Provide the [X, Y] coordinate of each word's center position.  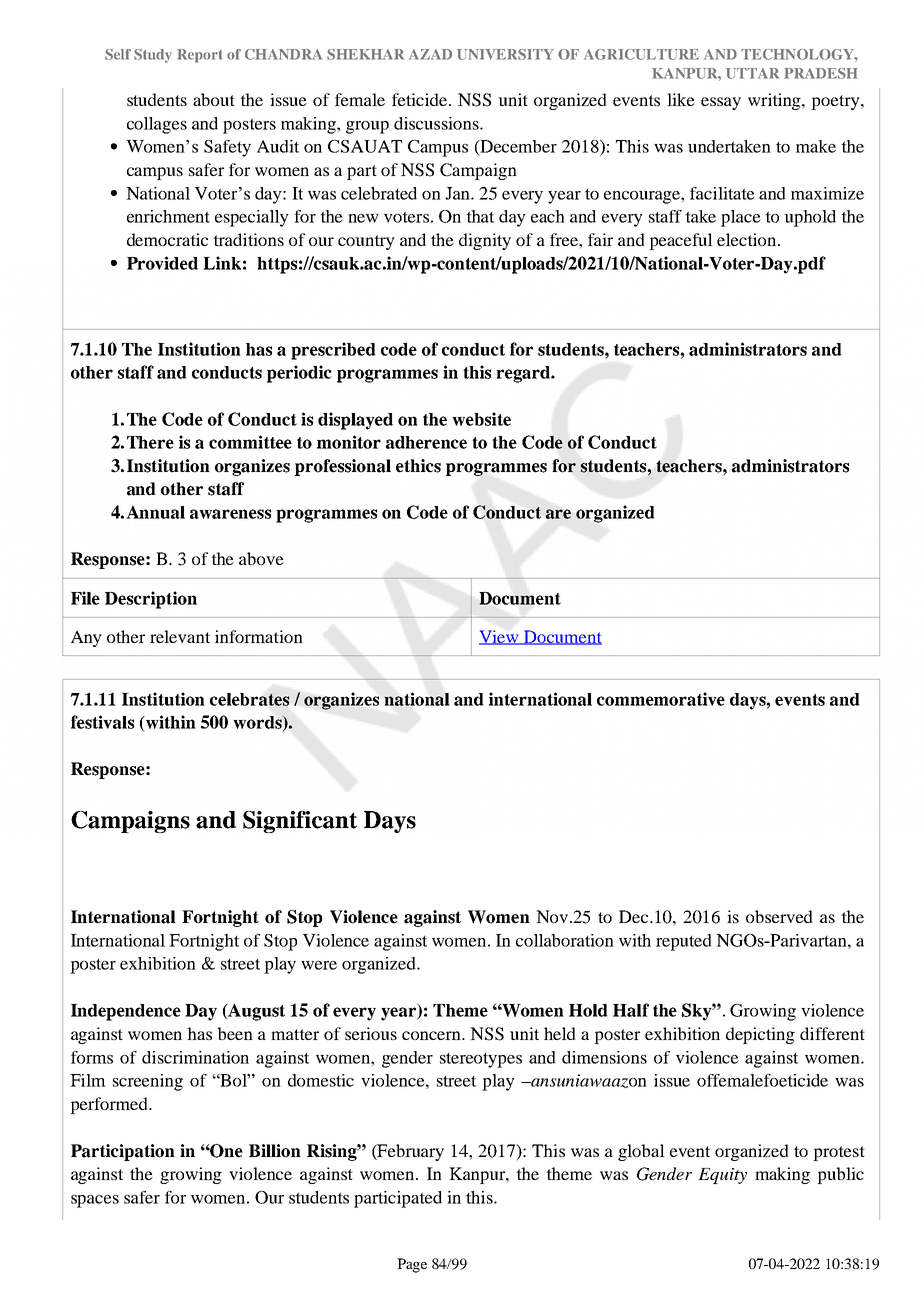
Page [412, 1265]
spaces [95, 1201]
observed [779, 916]
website [481, 419]
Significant [300, 822]
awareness [230, 514]
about [214, 99]
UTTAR [752, 73]
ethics [418, 466]
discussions [437, 123]
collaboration [565, 940]
